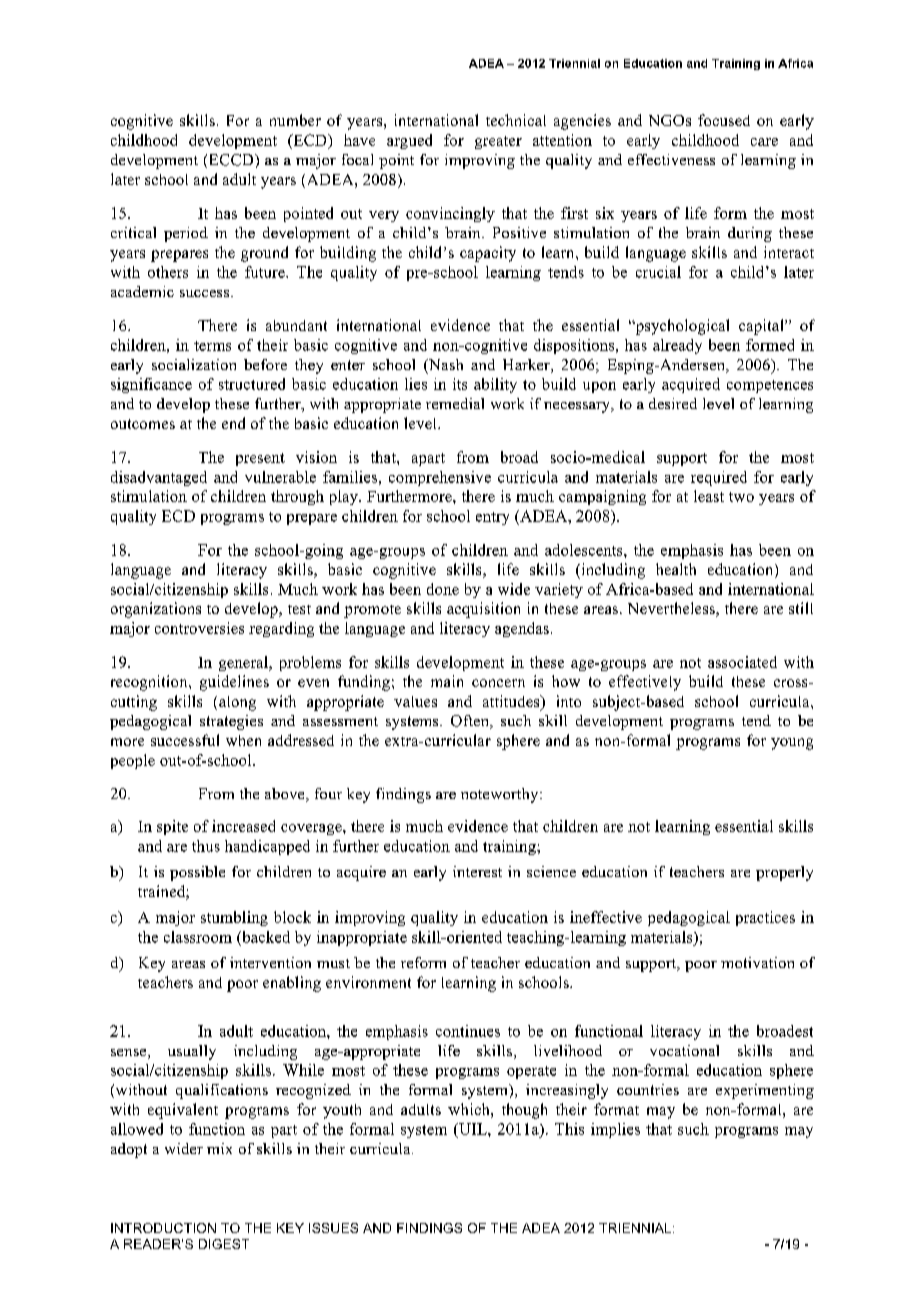 The height and width of the screenshot is (1308, 924). What do you see at coordinates (234, 683) in the screenshot?
I see `guidelines` at bounding box center [234, 683].
